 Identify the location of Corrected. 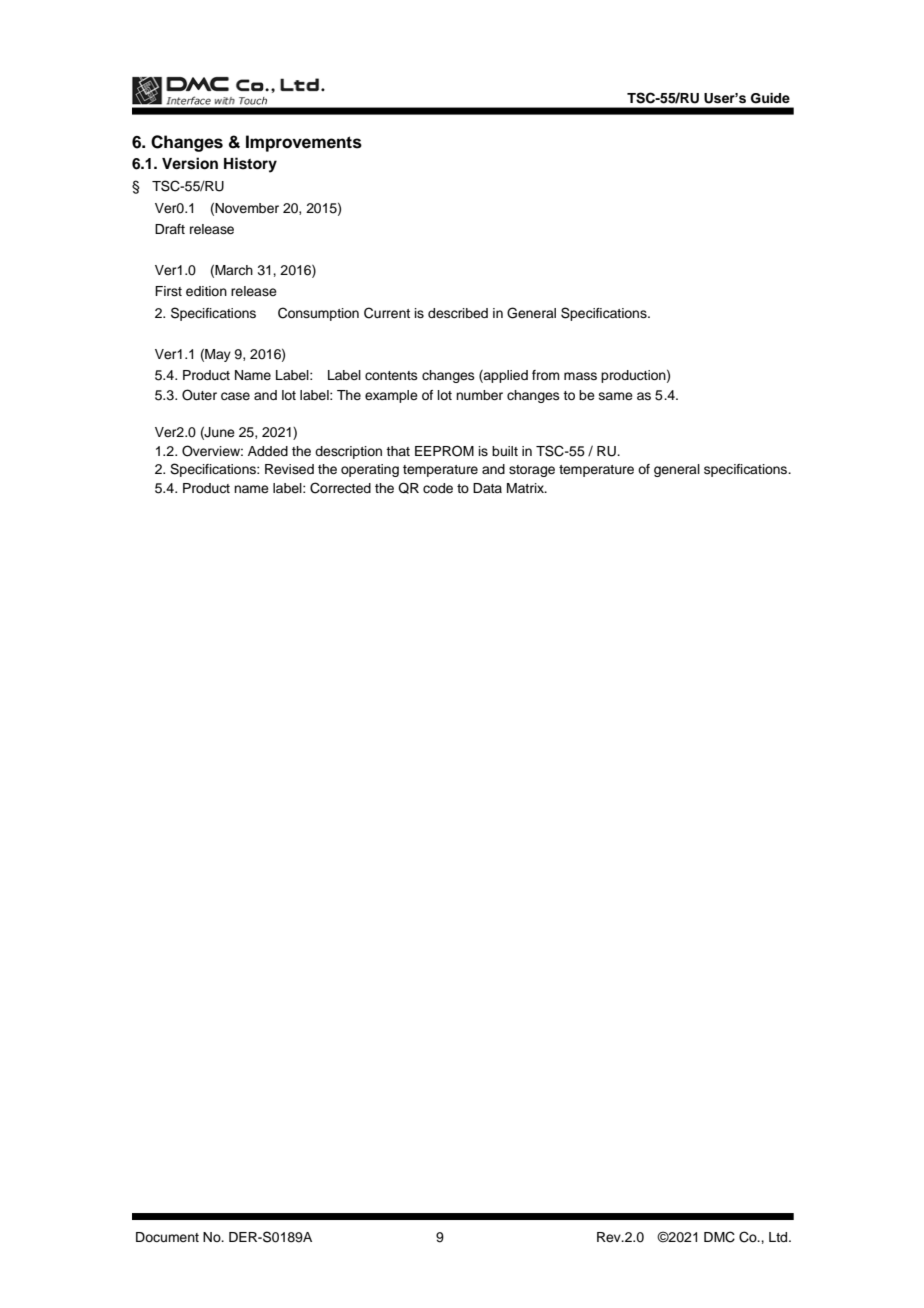
(340, 488).
